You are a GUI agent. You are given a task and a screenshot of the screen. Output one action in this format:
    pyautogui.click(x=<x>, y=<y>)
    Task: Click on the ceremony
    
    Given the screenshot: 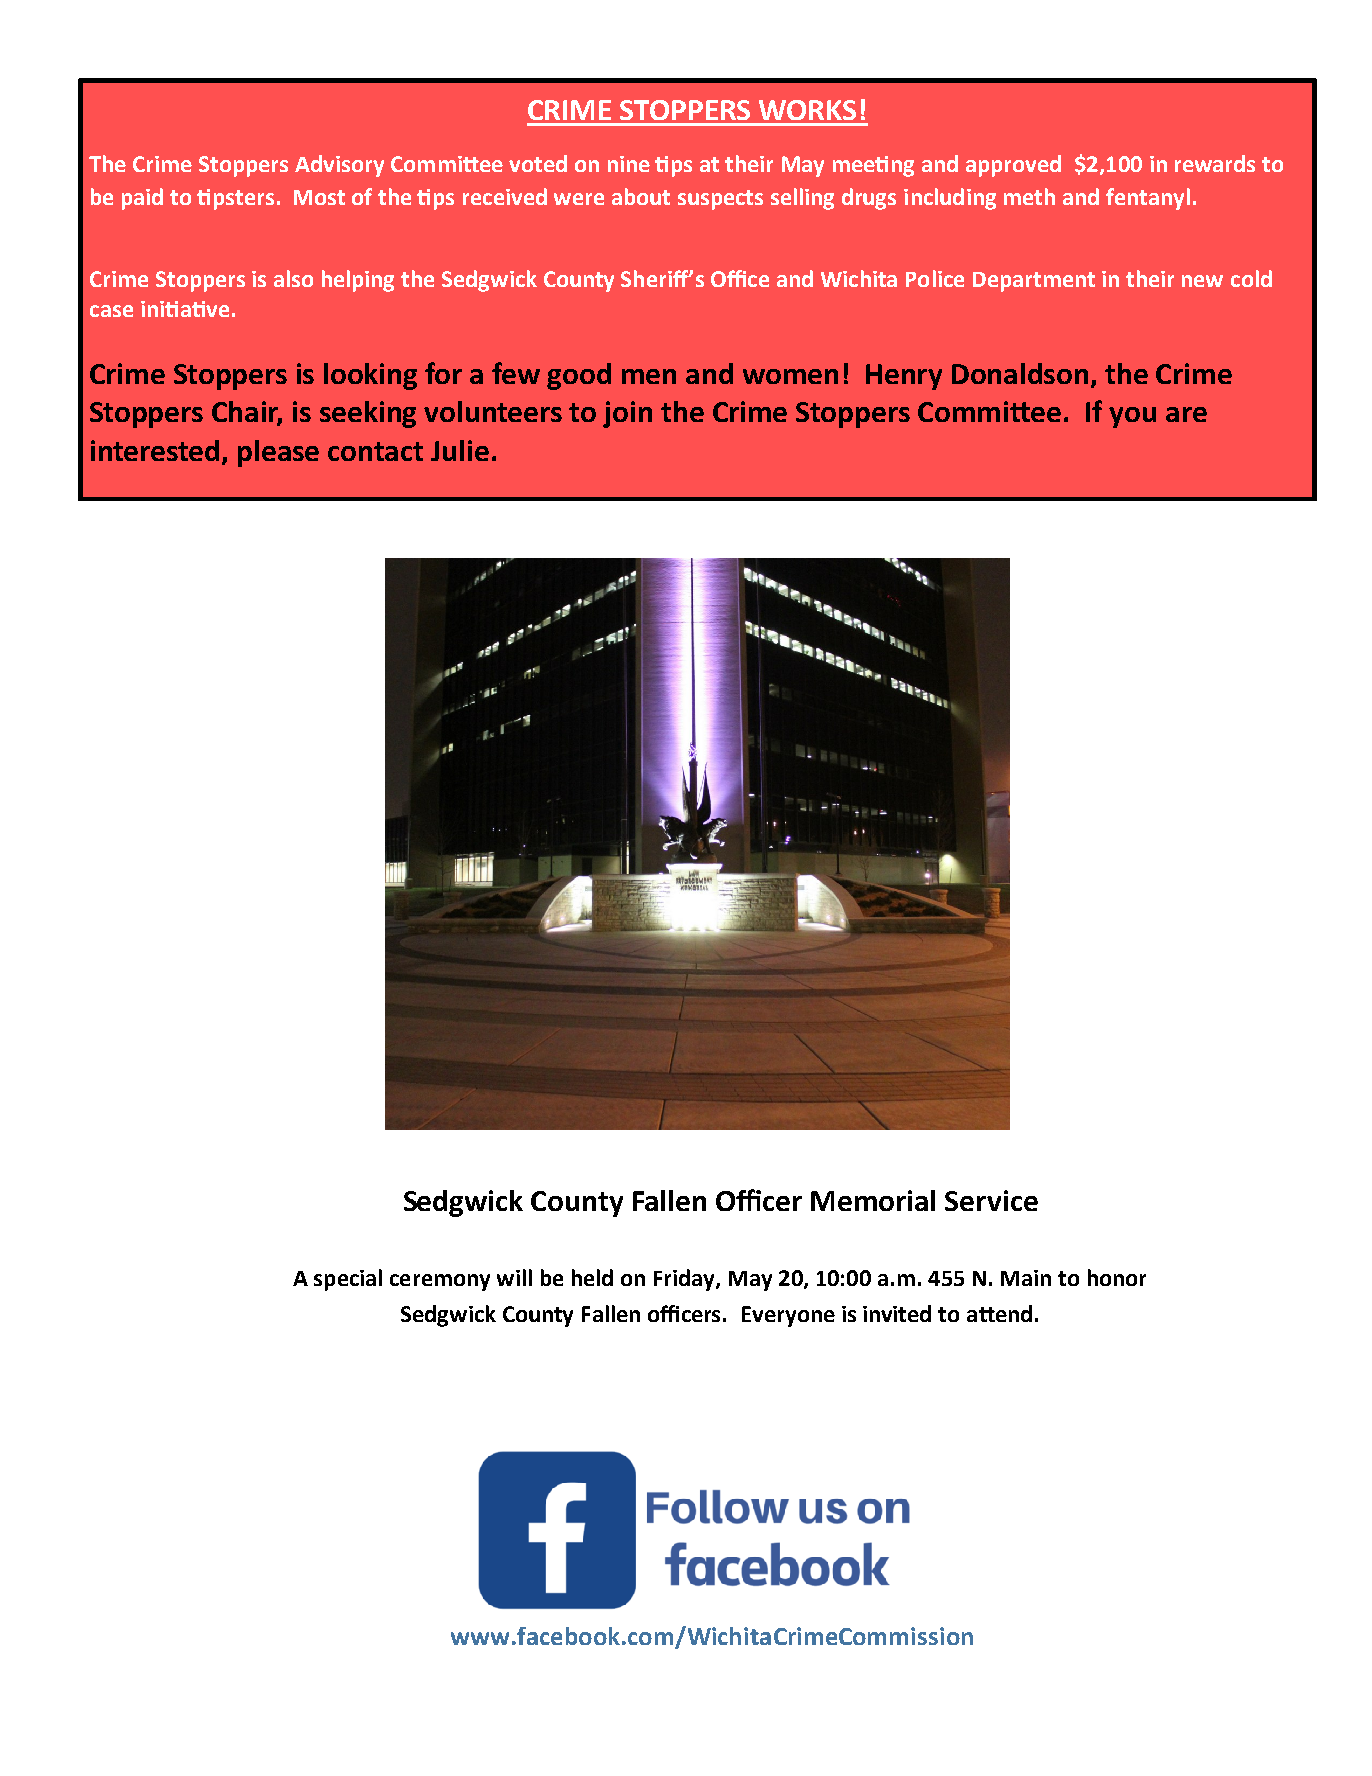 What is the action you would take?
    pyautogui.click(x=440, y=1282)
